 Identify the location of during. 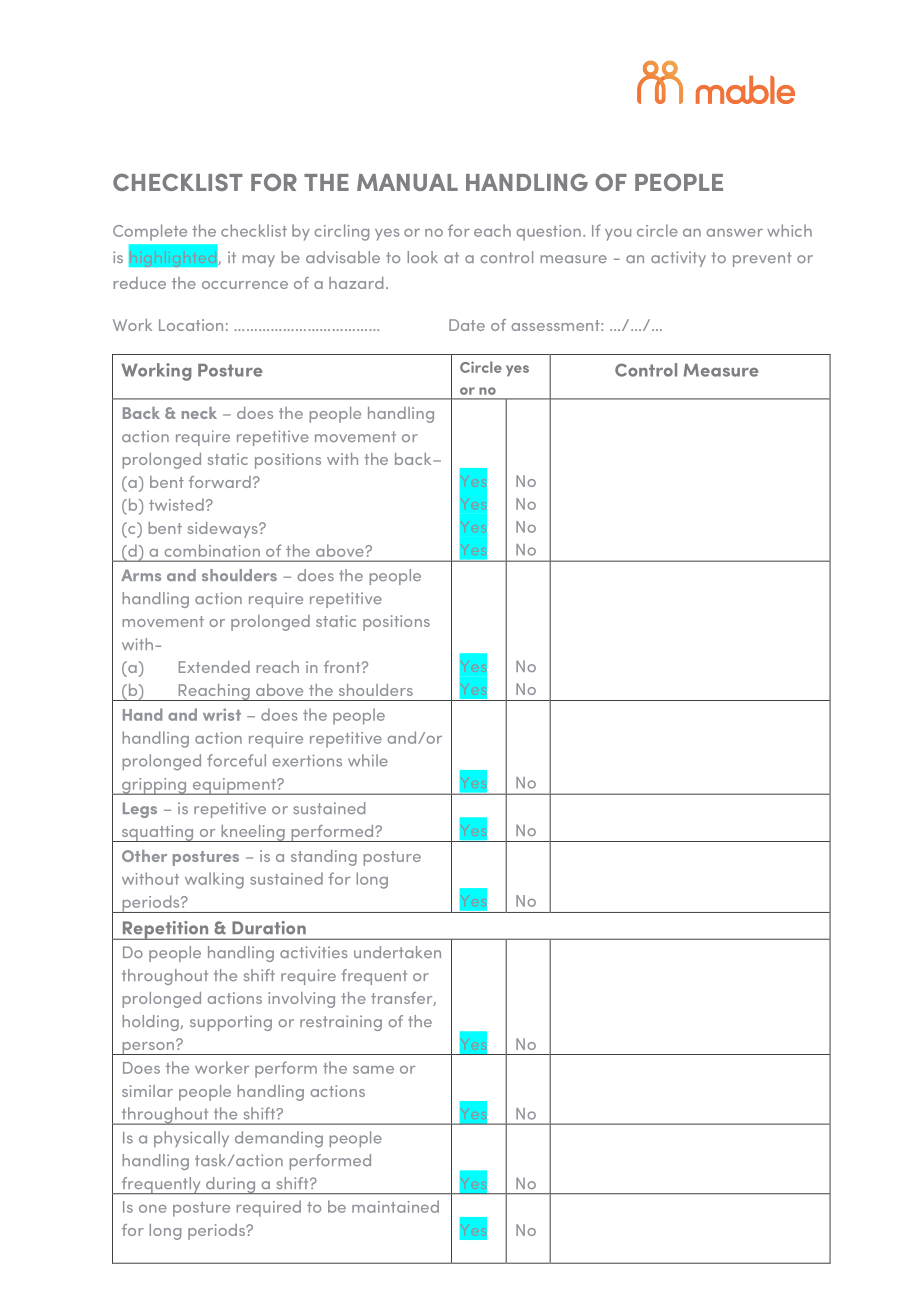
(231, 1185).
